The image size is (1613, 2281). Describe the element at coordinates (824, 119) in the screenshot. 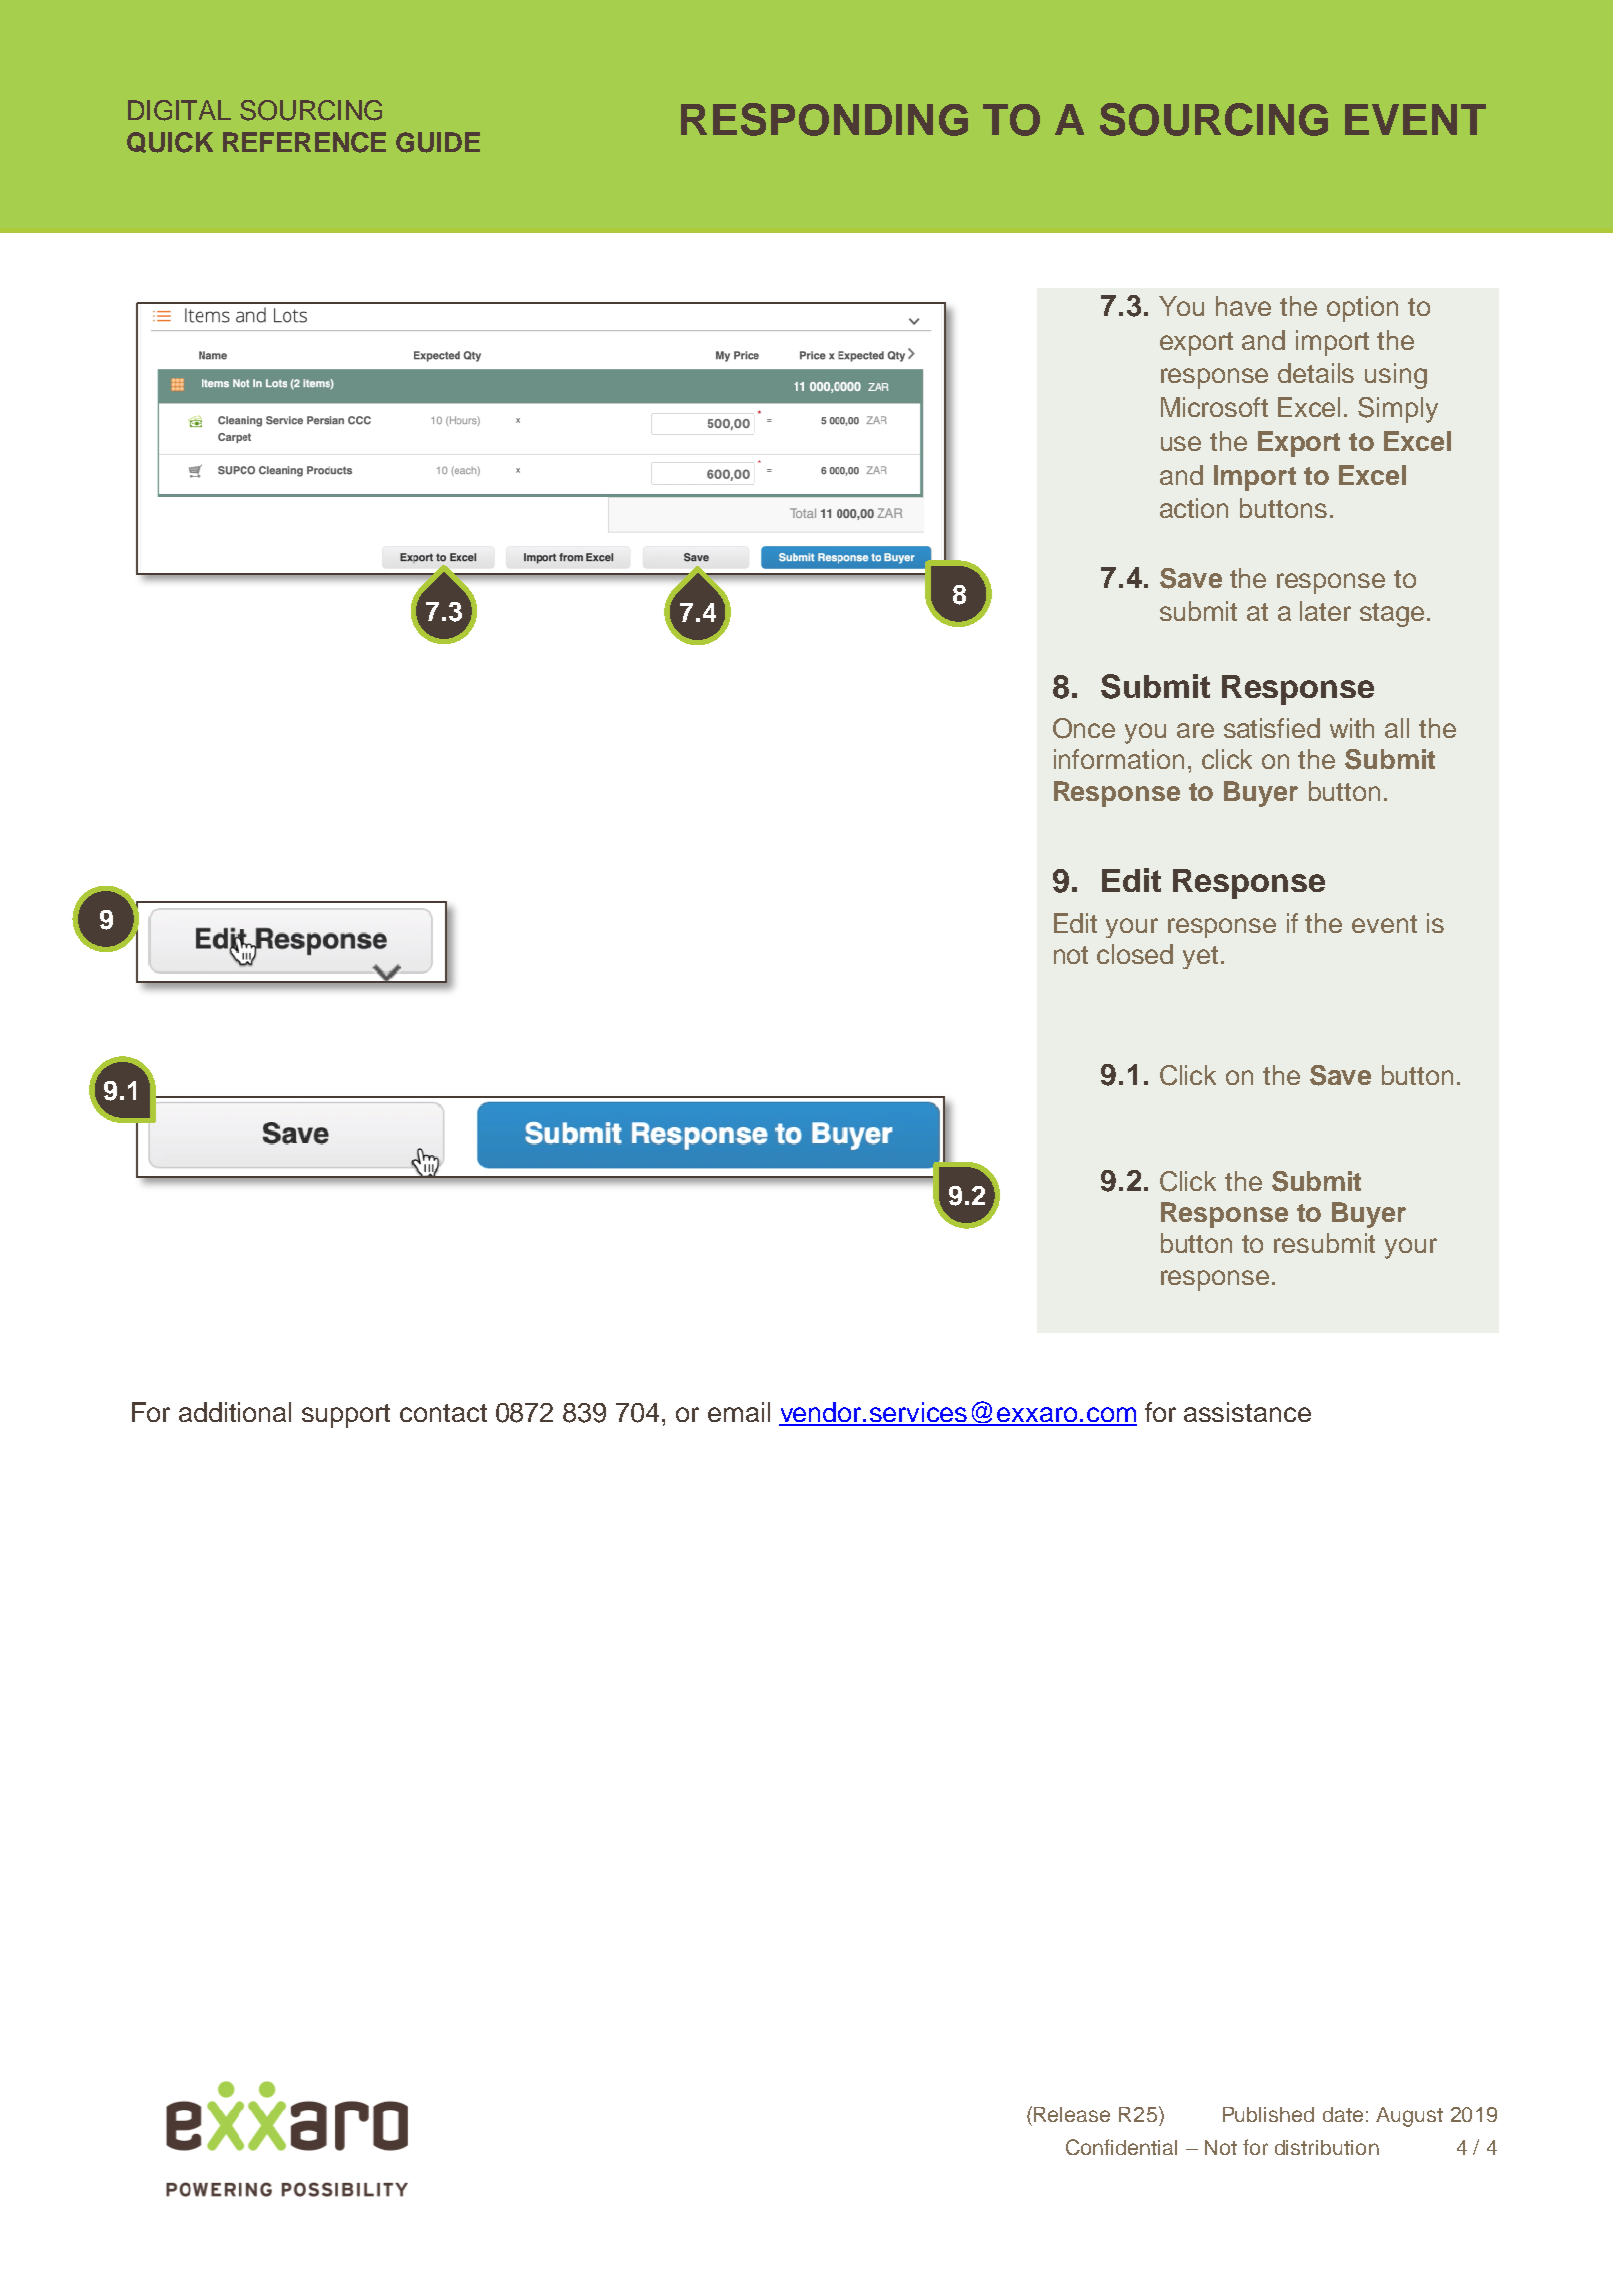

I see `RESPONDING` at that location.
